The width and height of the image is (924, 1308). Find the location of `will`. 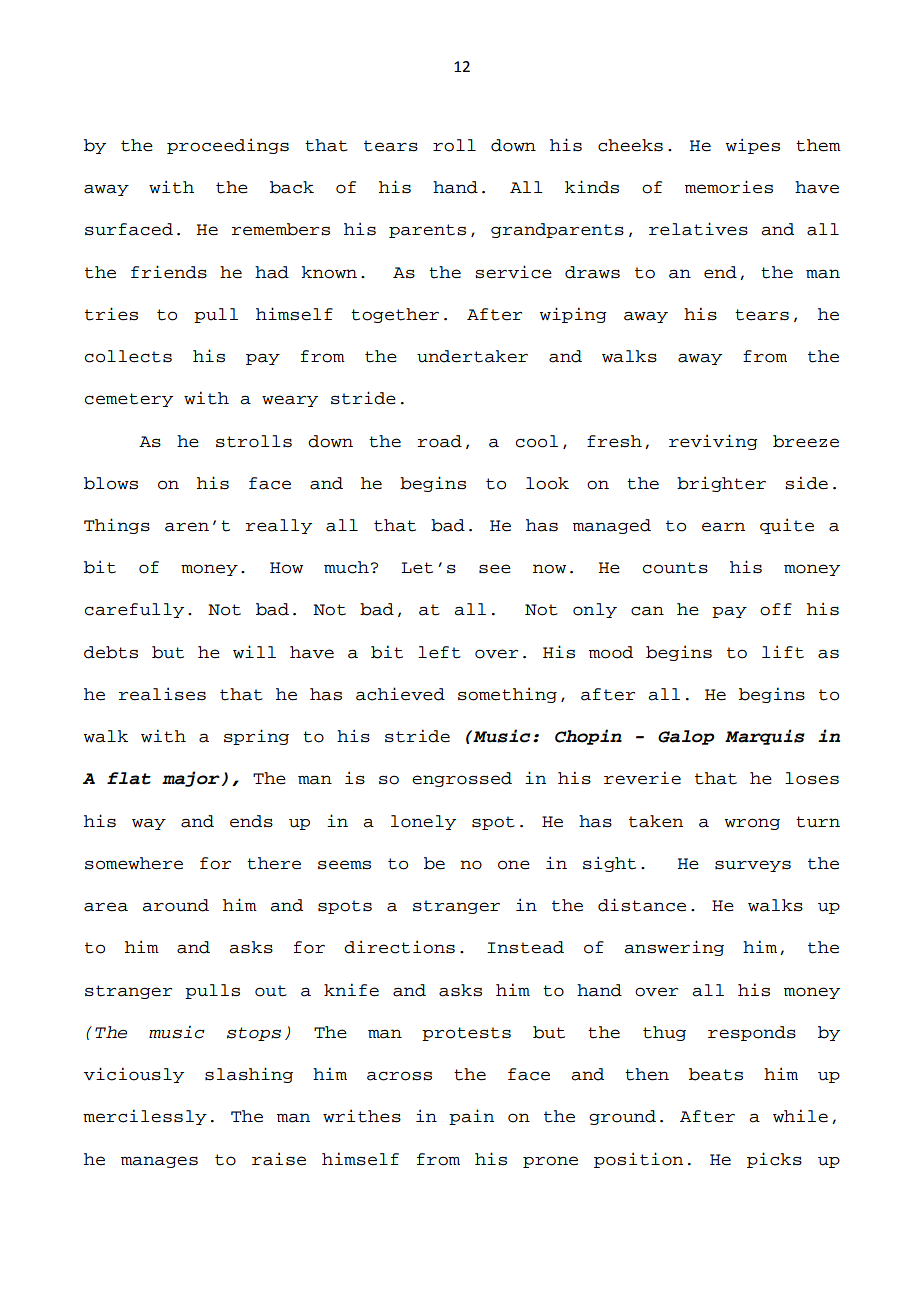

will is located at coordinates (254, 651).
